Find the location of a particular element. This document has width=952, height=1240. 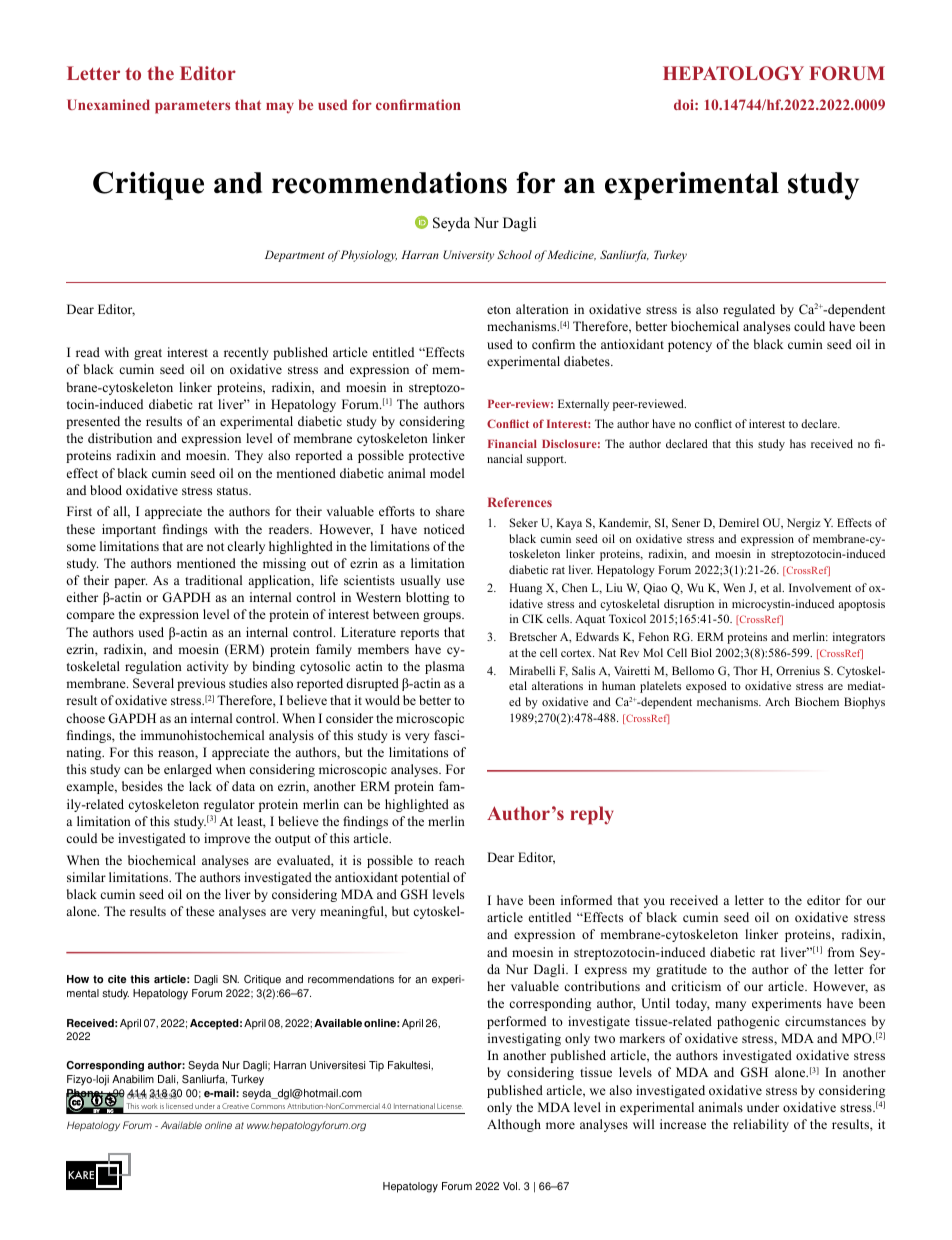

Wen is located at coordinates (734, 587).
